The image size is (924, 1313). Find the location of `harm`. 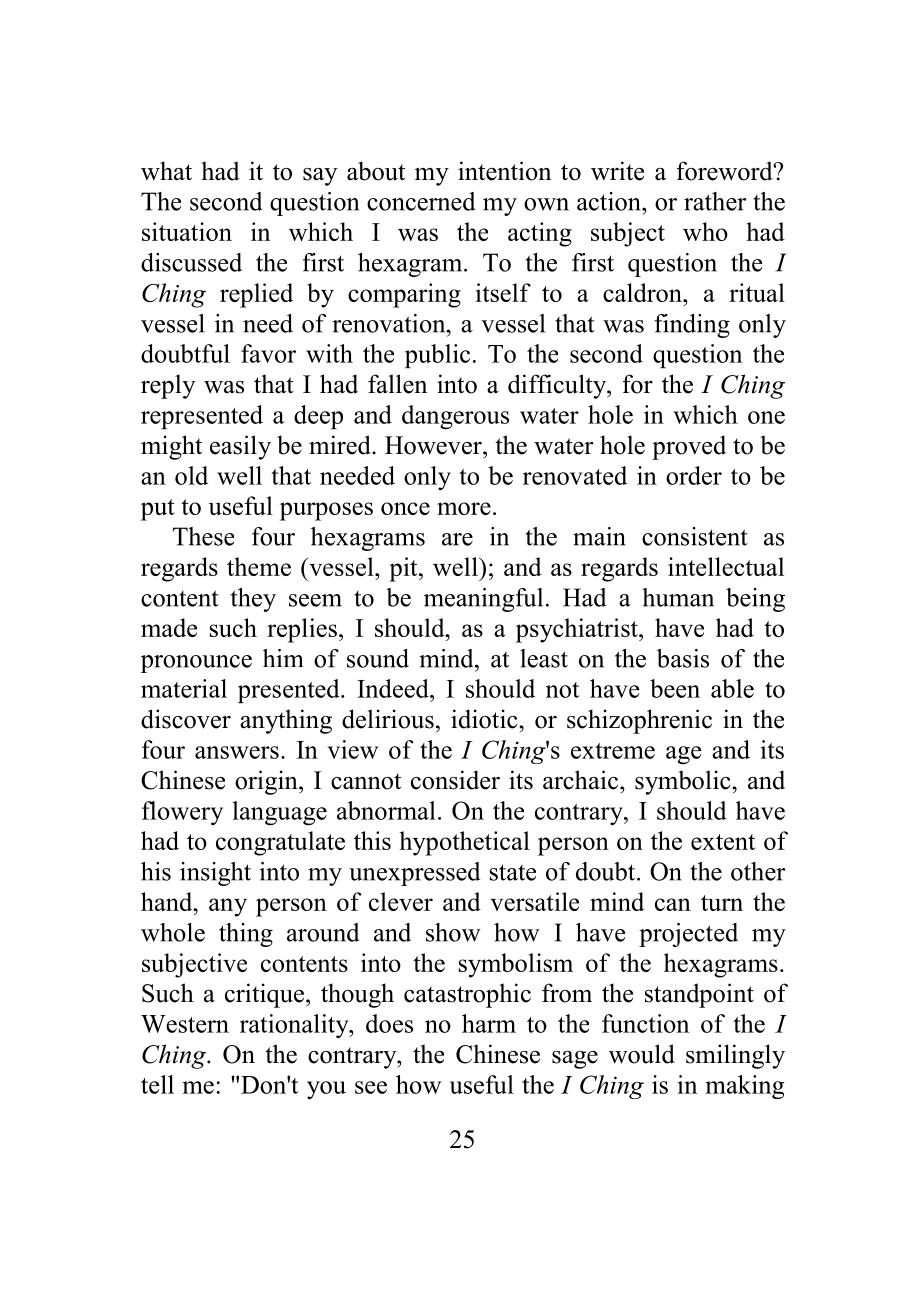

harm is located at coordinates (489, 1023).
